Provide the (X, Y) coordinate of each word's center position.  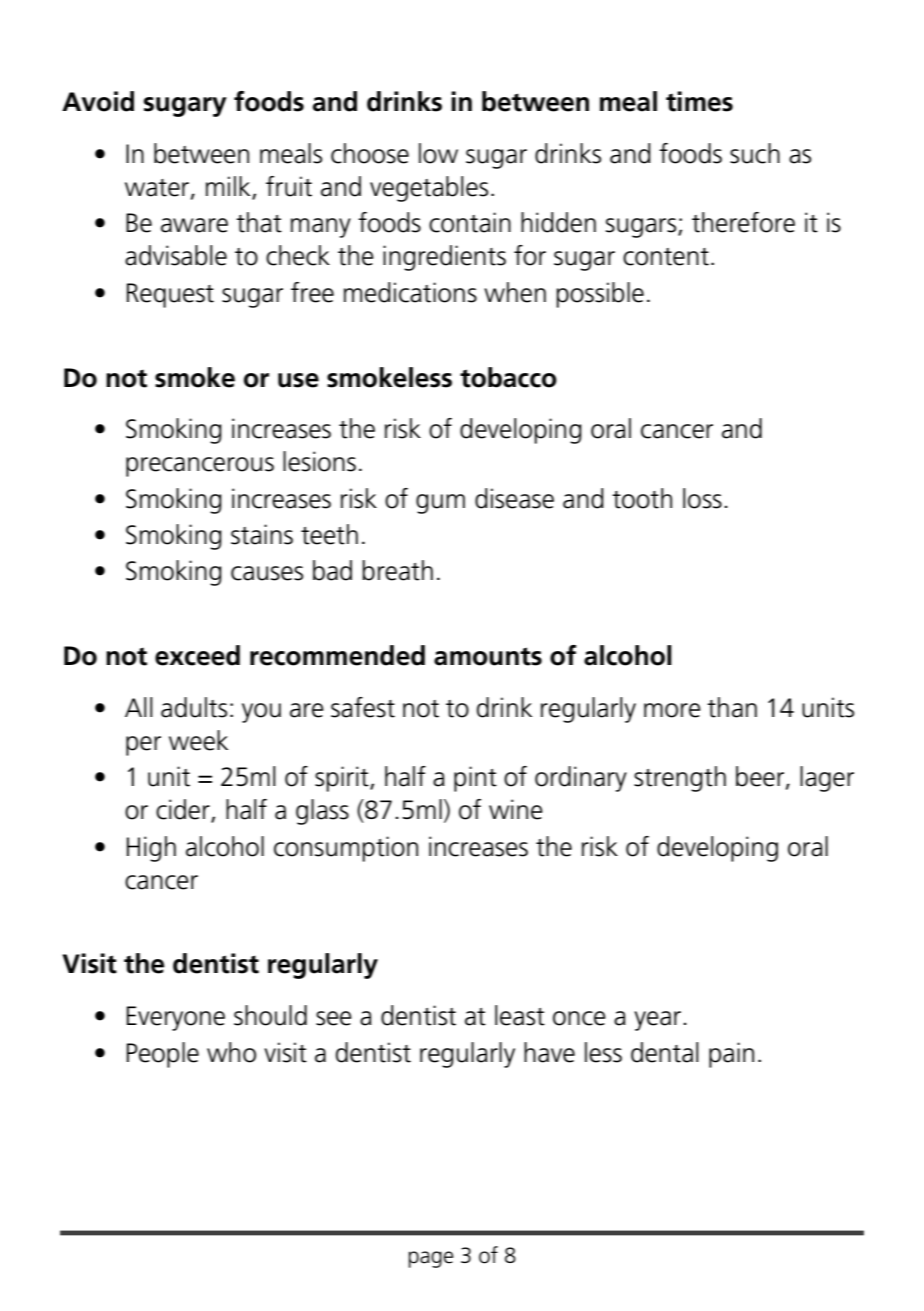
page (431, 1259)
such (755, 153)
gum (440, 504)
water (157, 188)
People (163, 1055)
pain (731, 1055)
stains (262, 534)
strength (680, 779)
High (151, 849)
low (438, 153)
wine (516, 809)
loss (702, 498)
